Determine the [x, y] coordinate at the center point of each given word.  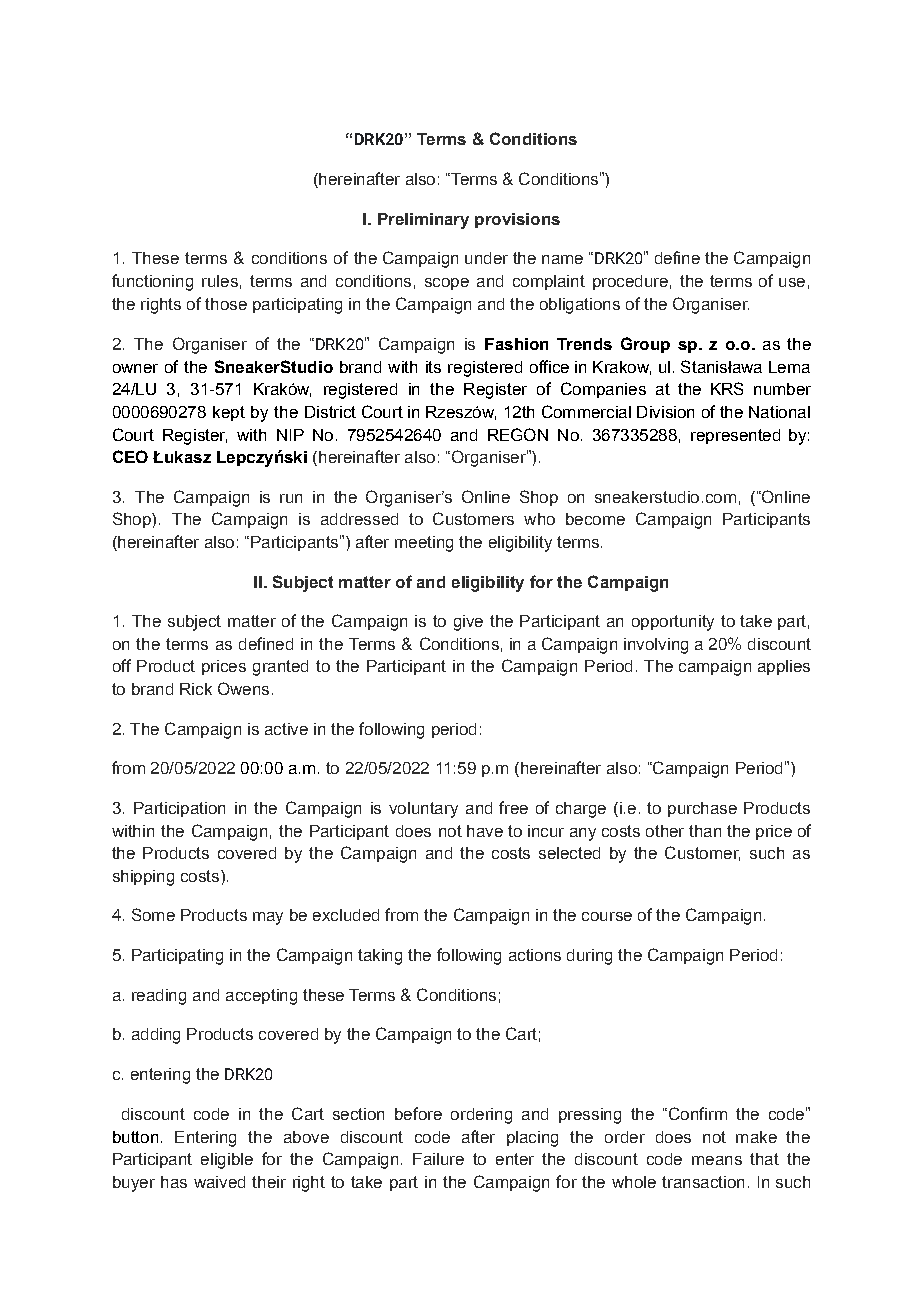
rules [220, 281]
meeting [424, 544]
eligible [227, 1161]
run [291, 498]
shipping [143, 878]
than [705, 831]
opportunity [673, 623]
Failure [438, 1159]
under [486, 258]
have [485, 831]
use [792, 282]
